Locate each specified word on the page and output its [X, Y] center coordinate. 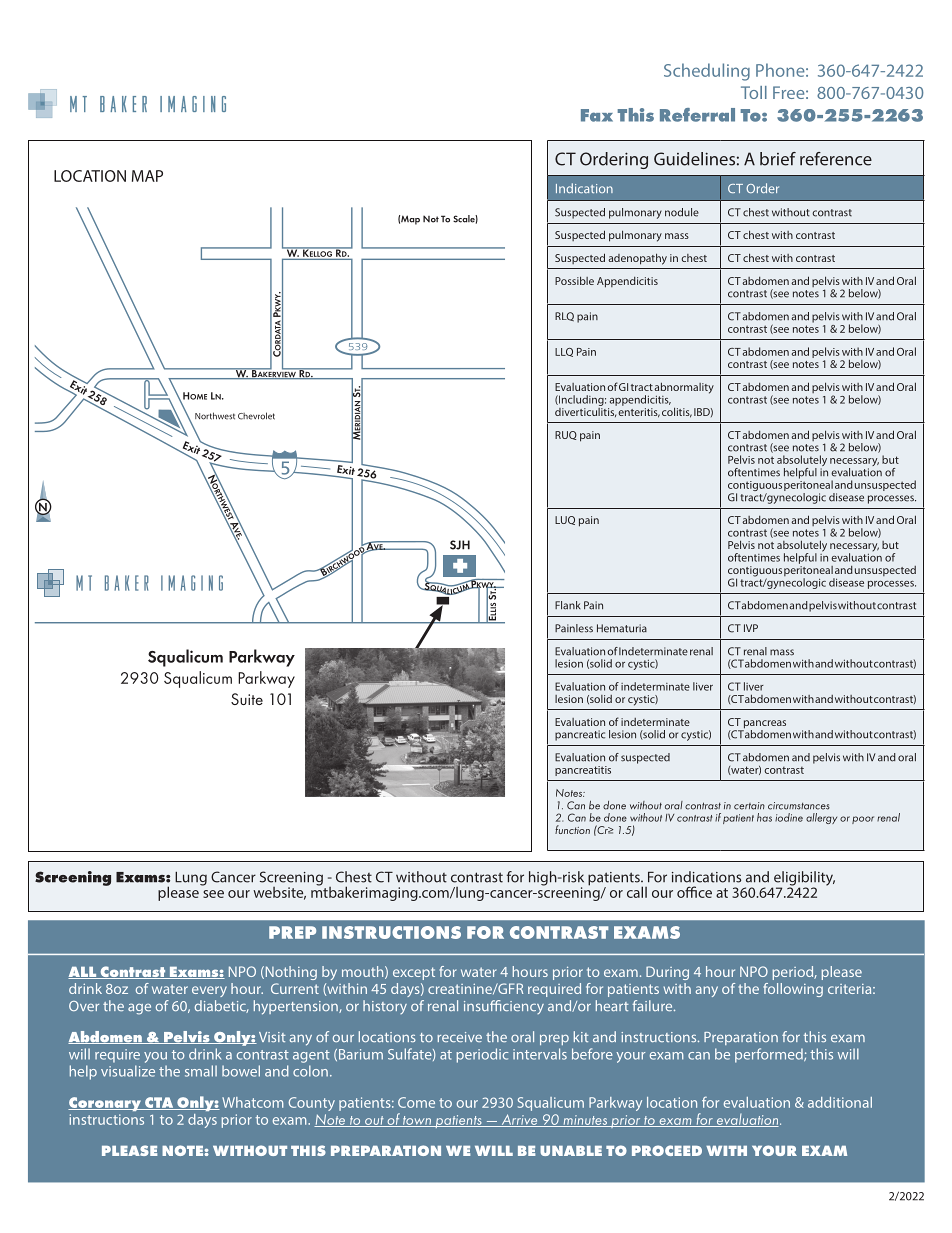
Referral [697, 115]
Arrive [519, 1120]
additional [840, 1102]
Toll [754, 92]
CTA [159, 1103]
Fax [597, 115]
